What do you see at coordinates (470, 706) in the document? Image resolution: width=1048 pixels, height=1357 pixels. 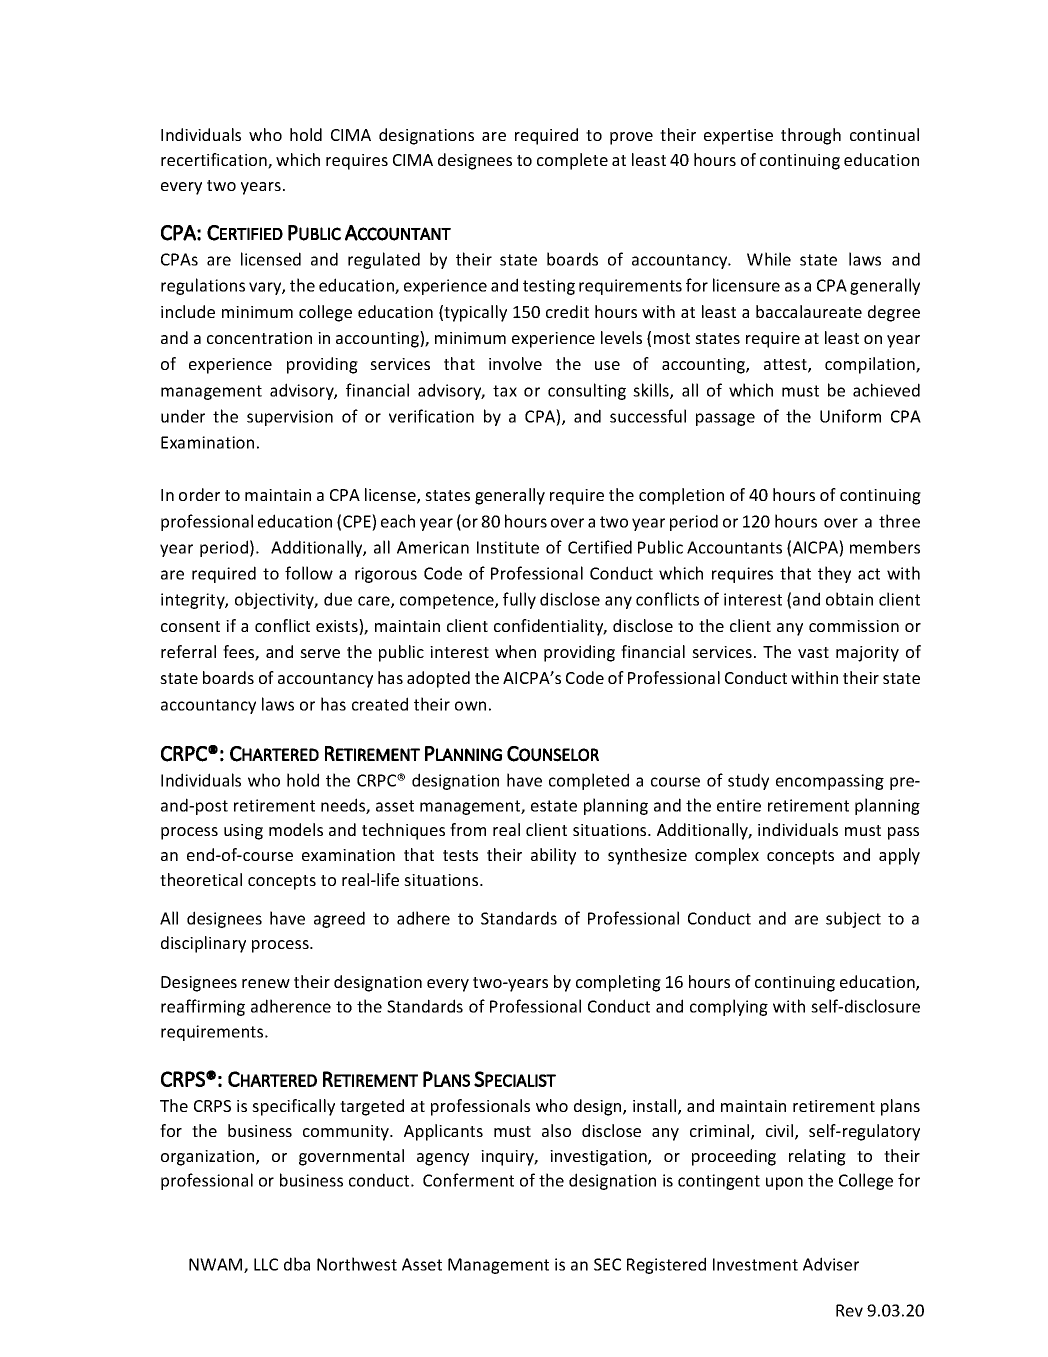 I see `own` at bounding box center [470, 706].
